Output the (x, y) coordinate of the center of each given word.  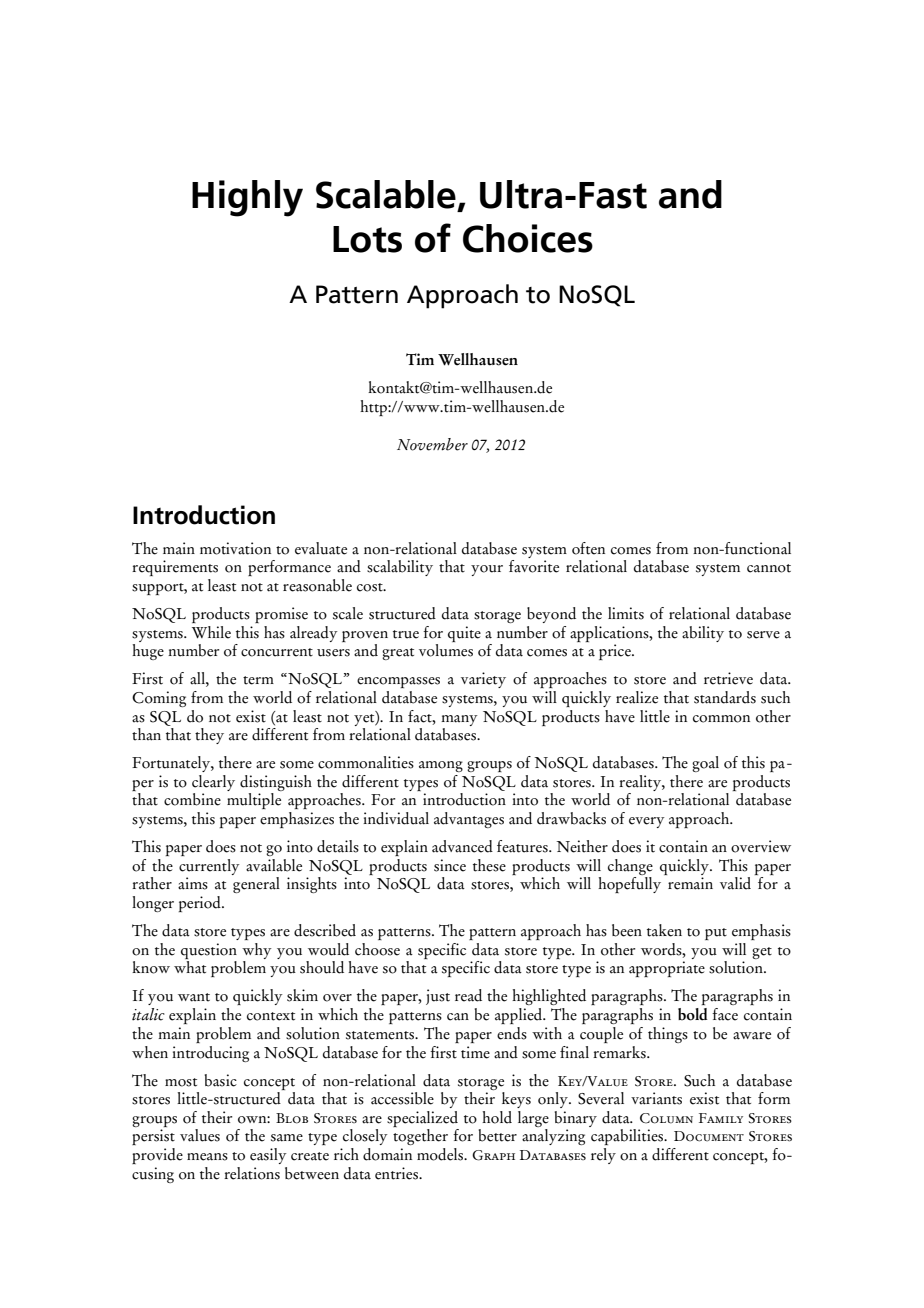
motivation (235, 548)
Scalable (387, 195)
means (207, 1157)
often (588, 548)
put (716, 934)
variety (483, 680)
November (432, 444)
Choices (528, 238)
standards (725, 697)
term (258, 680)
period (201, 904)
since (450, 865)
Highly (247, 198)
